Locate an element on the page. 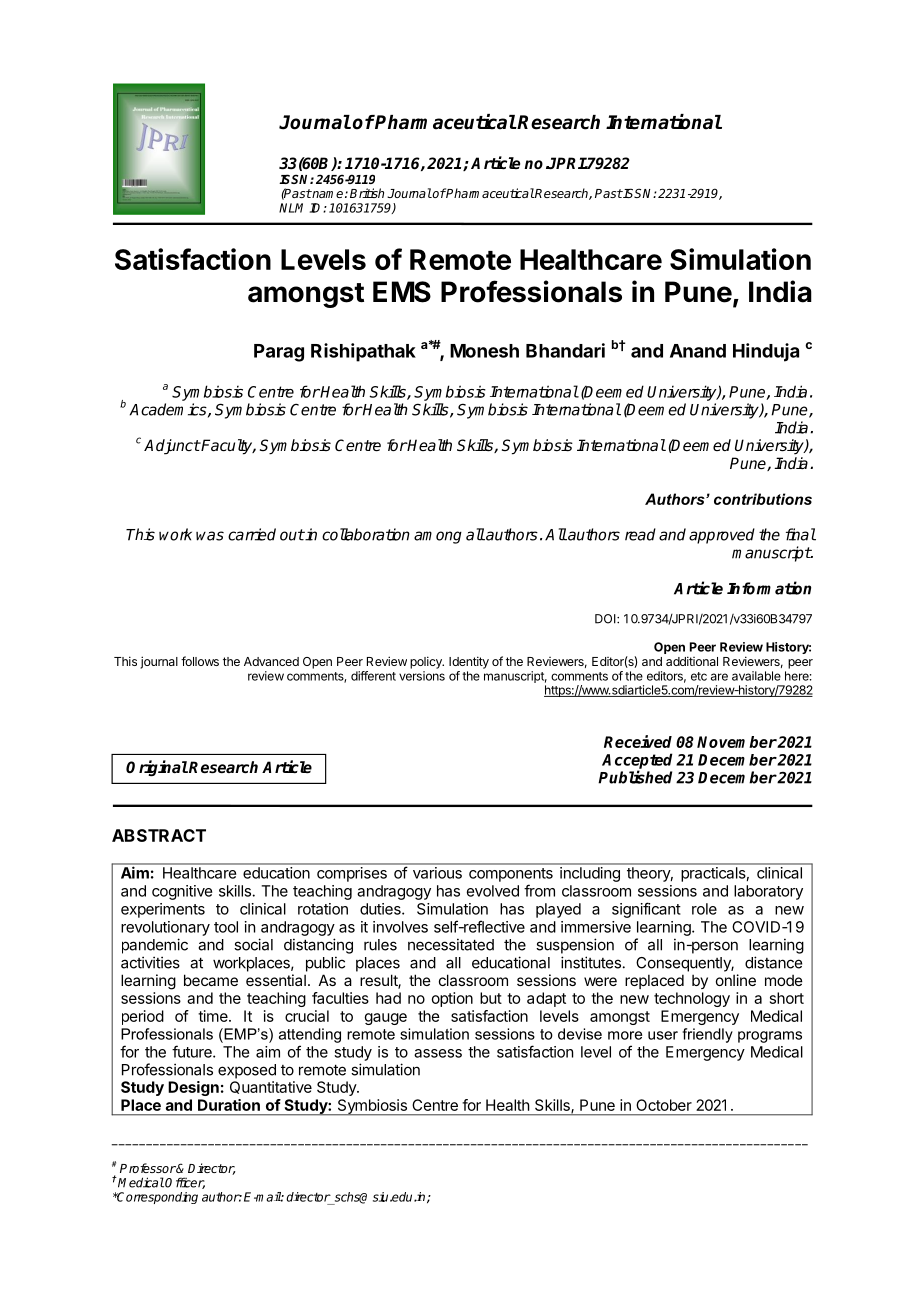 This document has width=924, height=1307. British is located at coordinates (367, 193).
